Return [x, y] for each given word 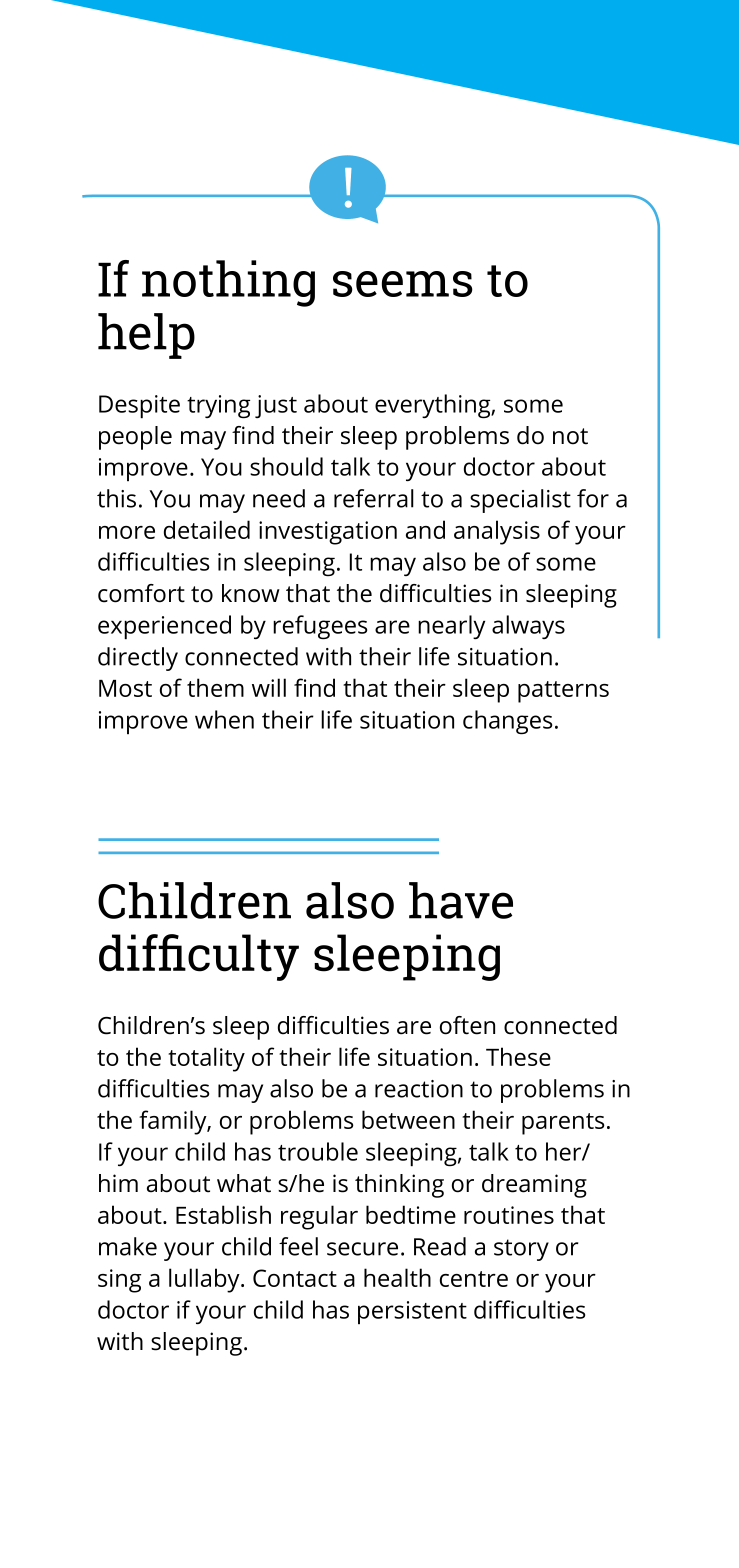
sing [119, 1281]
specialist [520, 501]
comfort [141, 593]
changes [507, 722]
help [146, 336]
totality [206, 1059]
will [269, 687]
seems [403, 284]
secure [362, 1249]
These [518, 1056]
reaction [419, 1089]
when [224, 719]
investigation [328, 533]
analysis [497, 532]
